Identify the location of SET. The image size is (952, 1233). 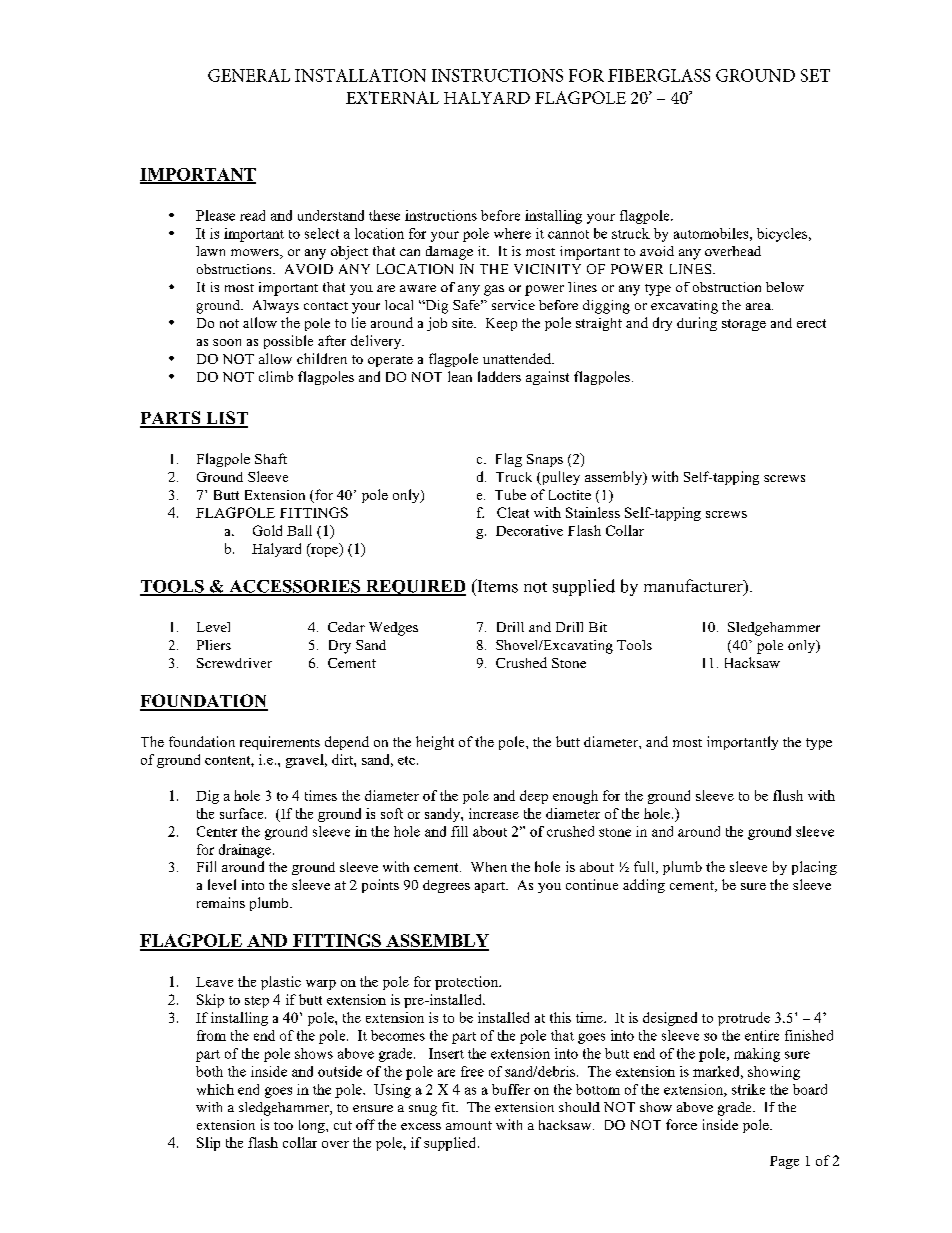
(815, 75).
